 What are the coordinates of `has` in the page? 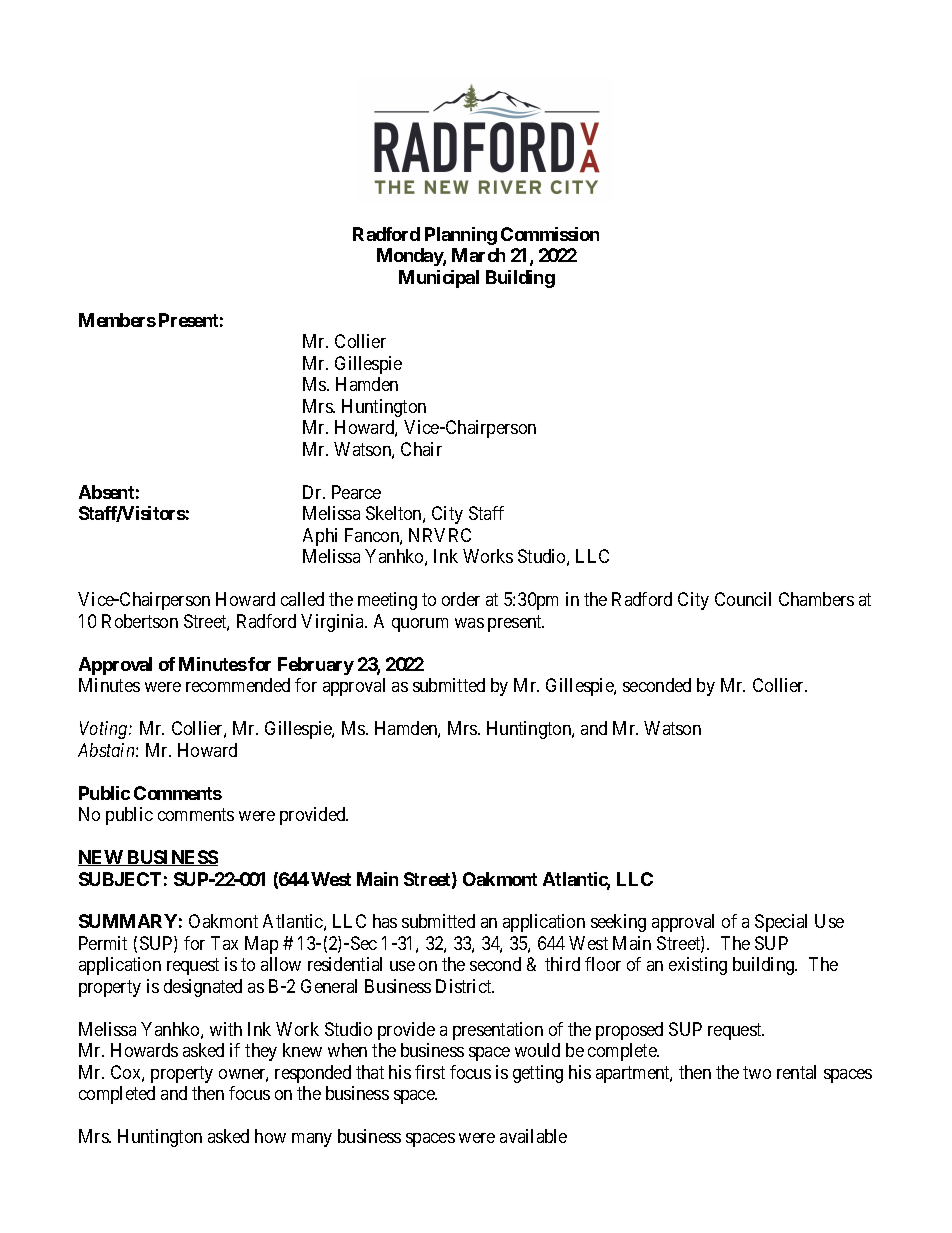 It's located at (385, 921).
